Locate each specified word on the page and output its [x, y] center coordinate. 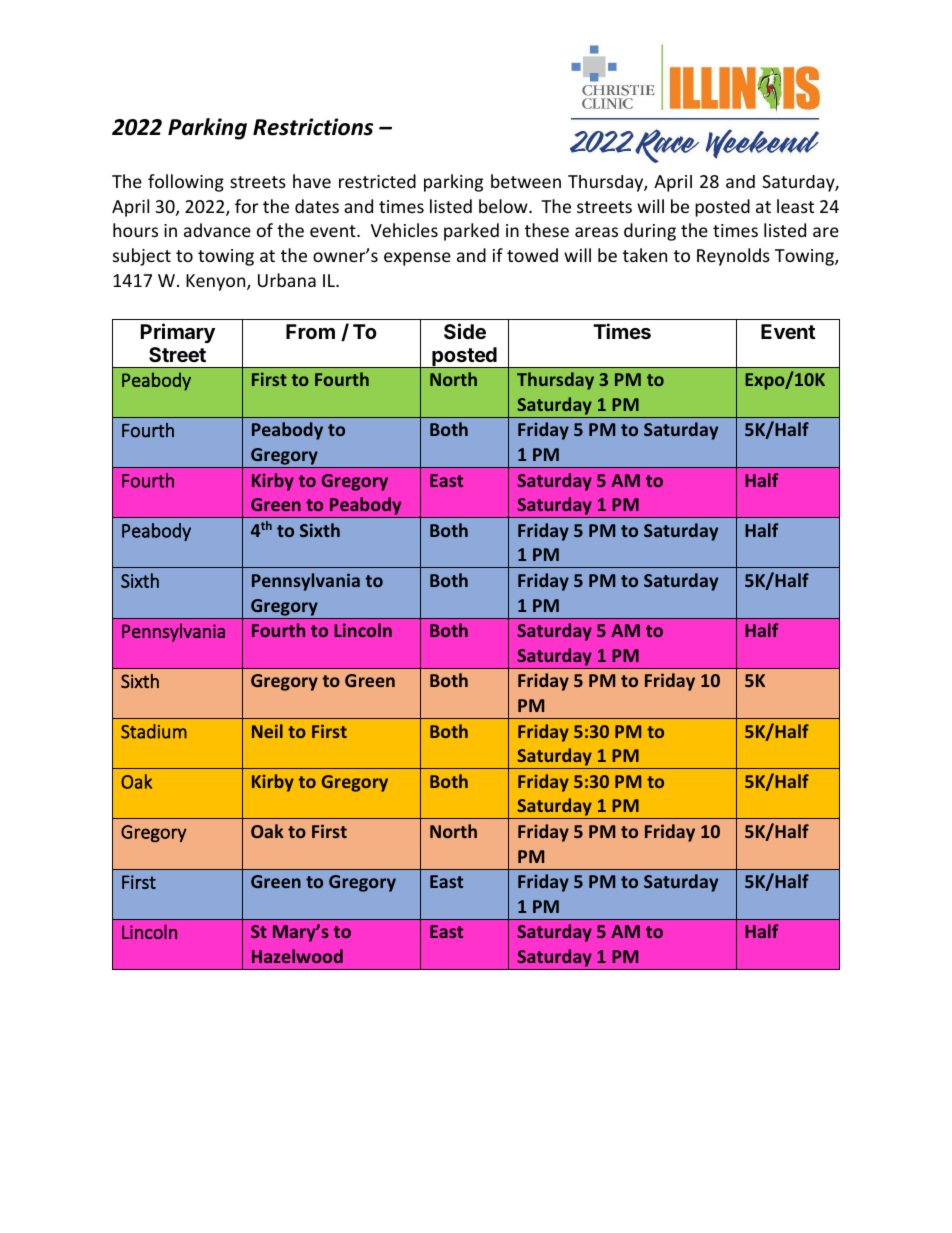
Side [465, 331]
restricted [377, 181]
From [310, 331]
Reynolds [733, 257]
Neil [267, 731]
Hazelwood [297, 956]
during [650, 232]
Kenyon [217, 282]
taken [645, 255]
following [186, 183]
